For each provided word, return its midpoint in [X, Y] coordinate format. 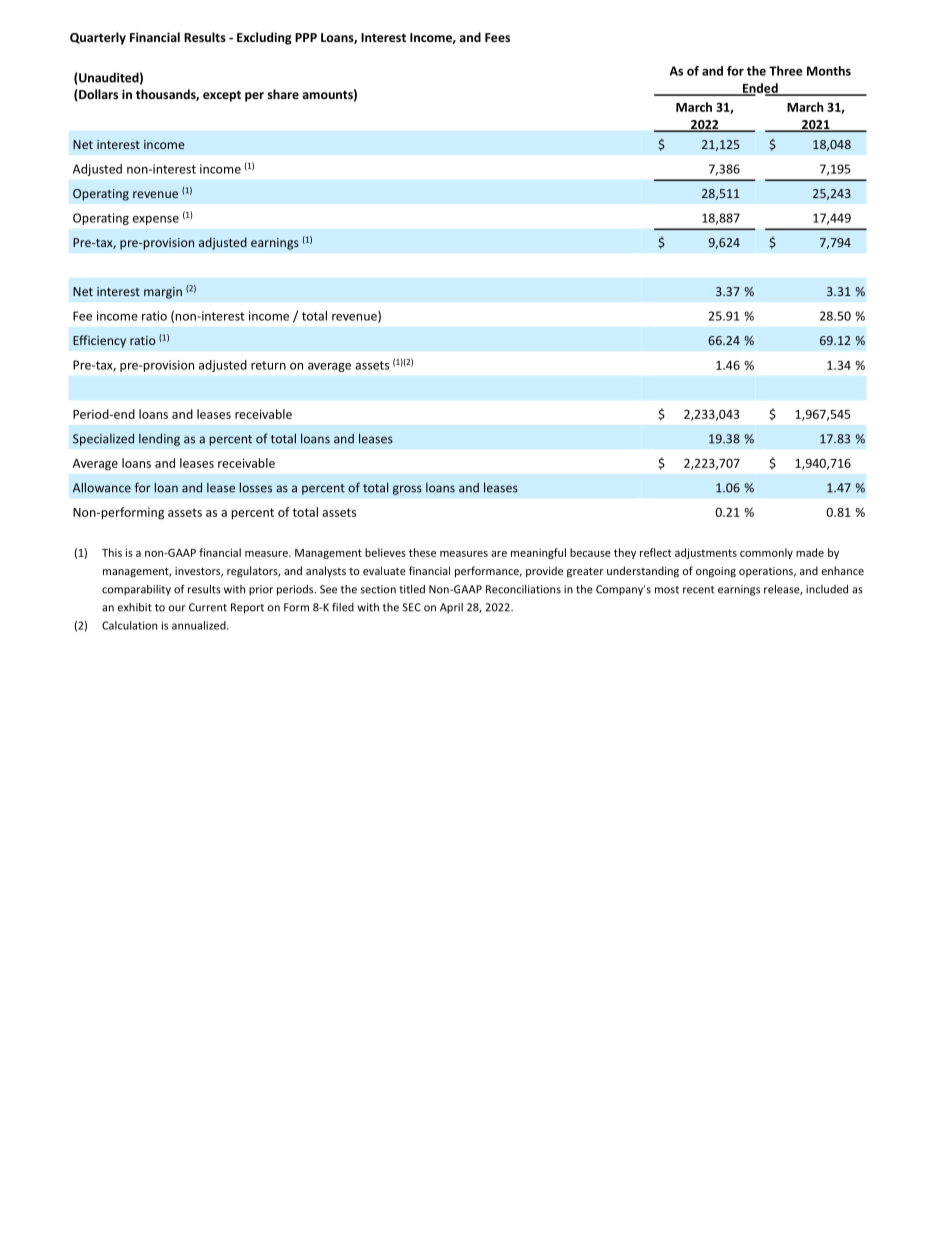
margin [163, 293]
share [283, 94]
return [268, 365]
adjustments [706, 553]
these [422, 552]
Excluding [264, 38]
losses [256, 487]
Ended [760, 89]
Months [829, 71]
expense [156, 220]
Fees [497, 37]
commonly [766, 553]
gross [407, 490]
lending [159, 439]
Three [786, 71]
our [177, 608]
